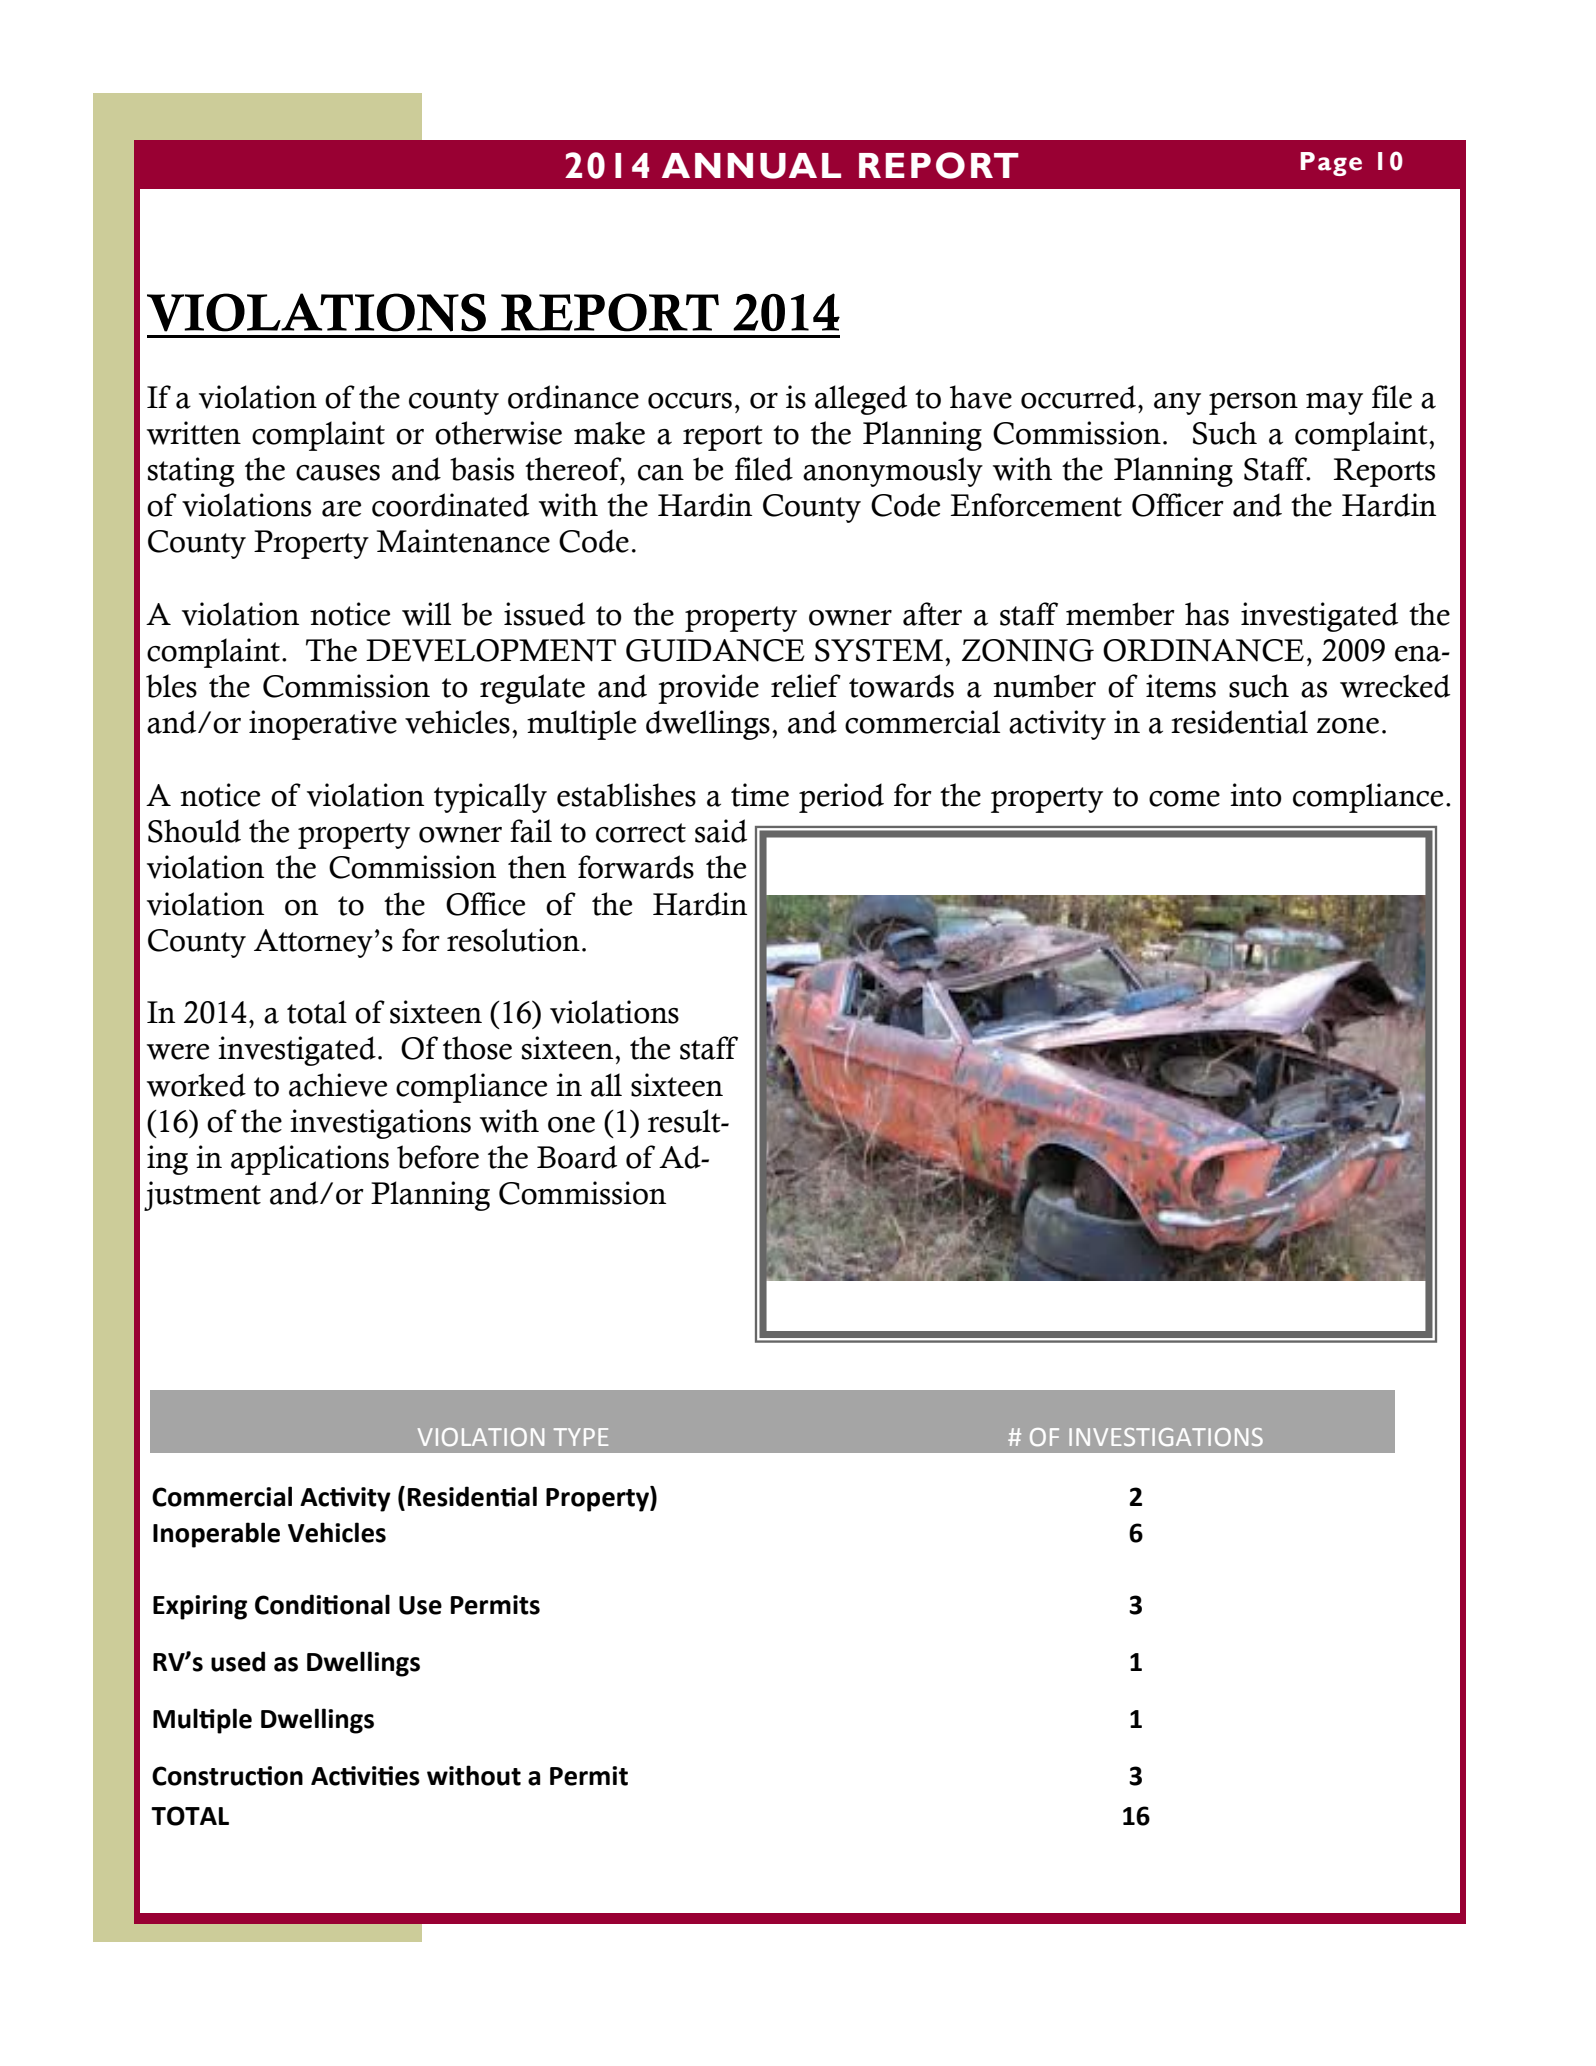 This document has height=2066, width=1596. What do you see at coordinates (721, 831) in the document?
I see `said` at bounding box center [721, 831].
